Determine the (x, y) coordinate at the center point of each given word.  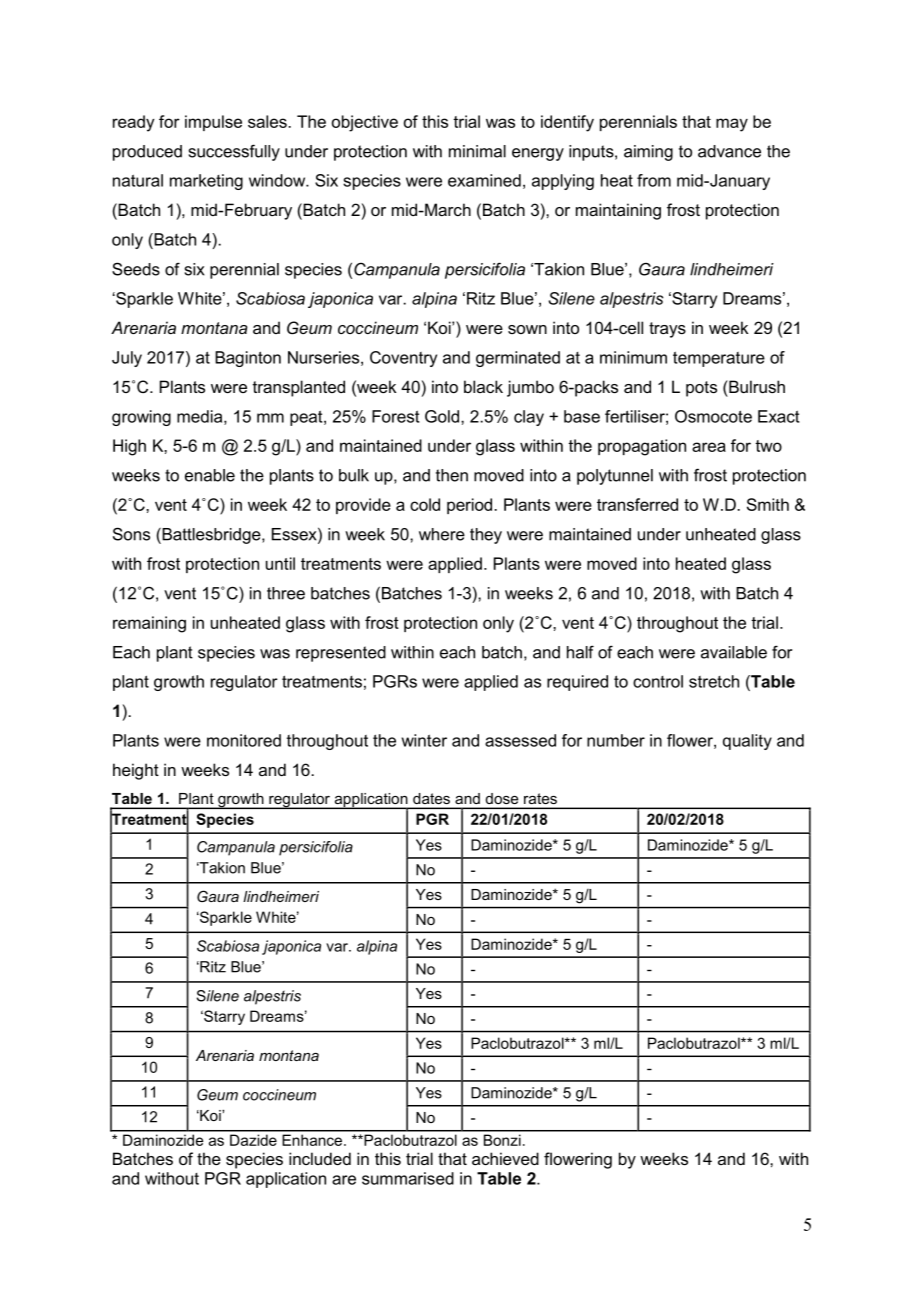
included (320, 1158)
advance (729, 151)
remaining (149, 624)
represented (341, 654)
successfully (234, 152)
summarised (408, 1178)
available (734, 652)
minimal (477, 151)
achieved (505, 1158)
